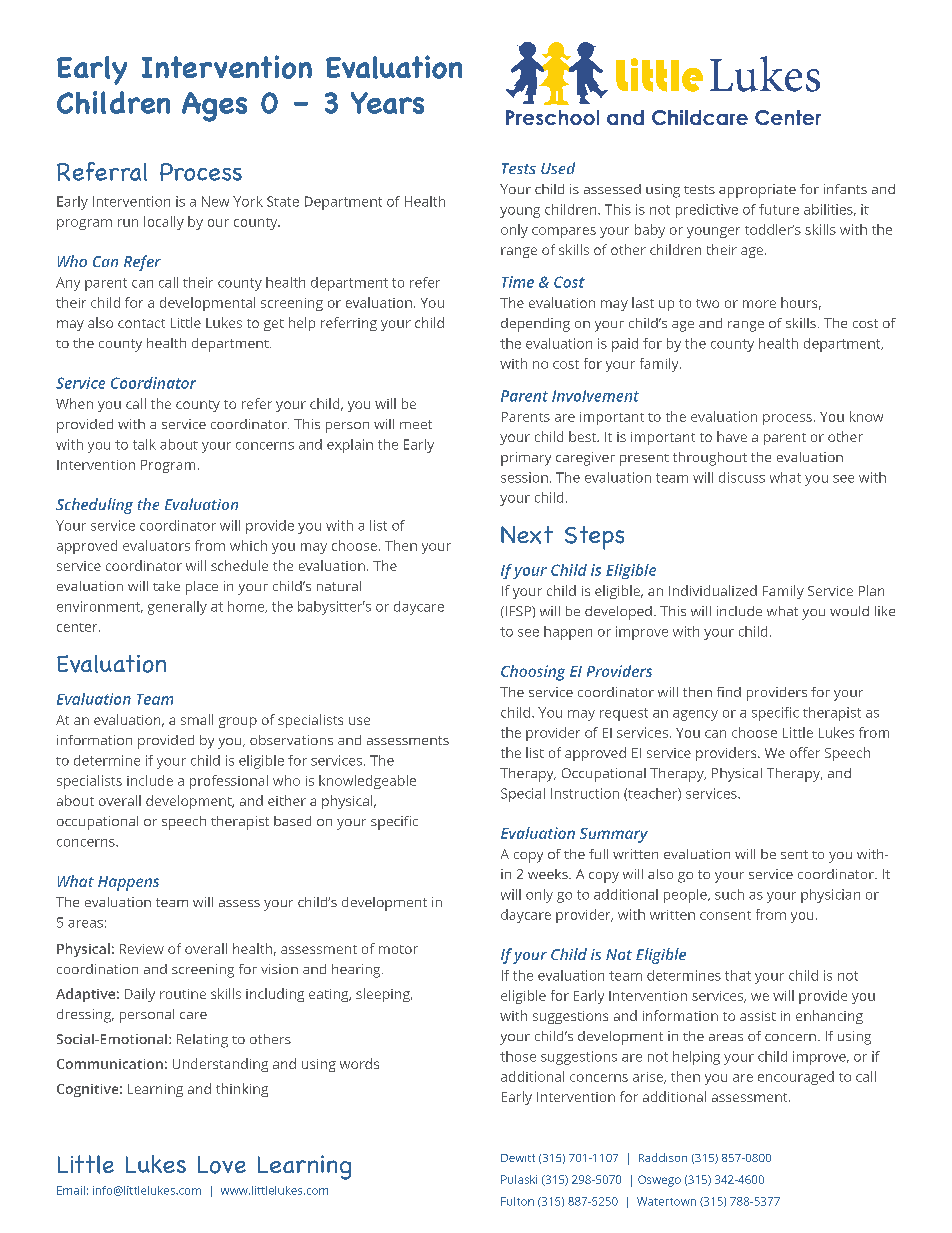  Describe the element at coordinates (214, 107) in the screenshot. I see `Ages` at that location.
